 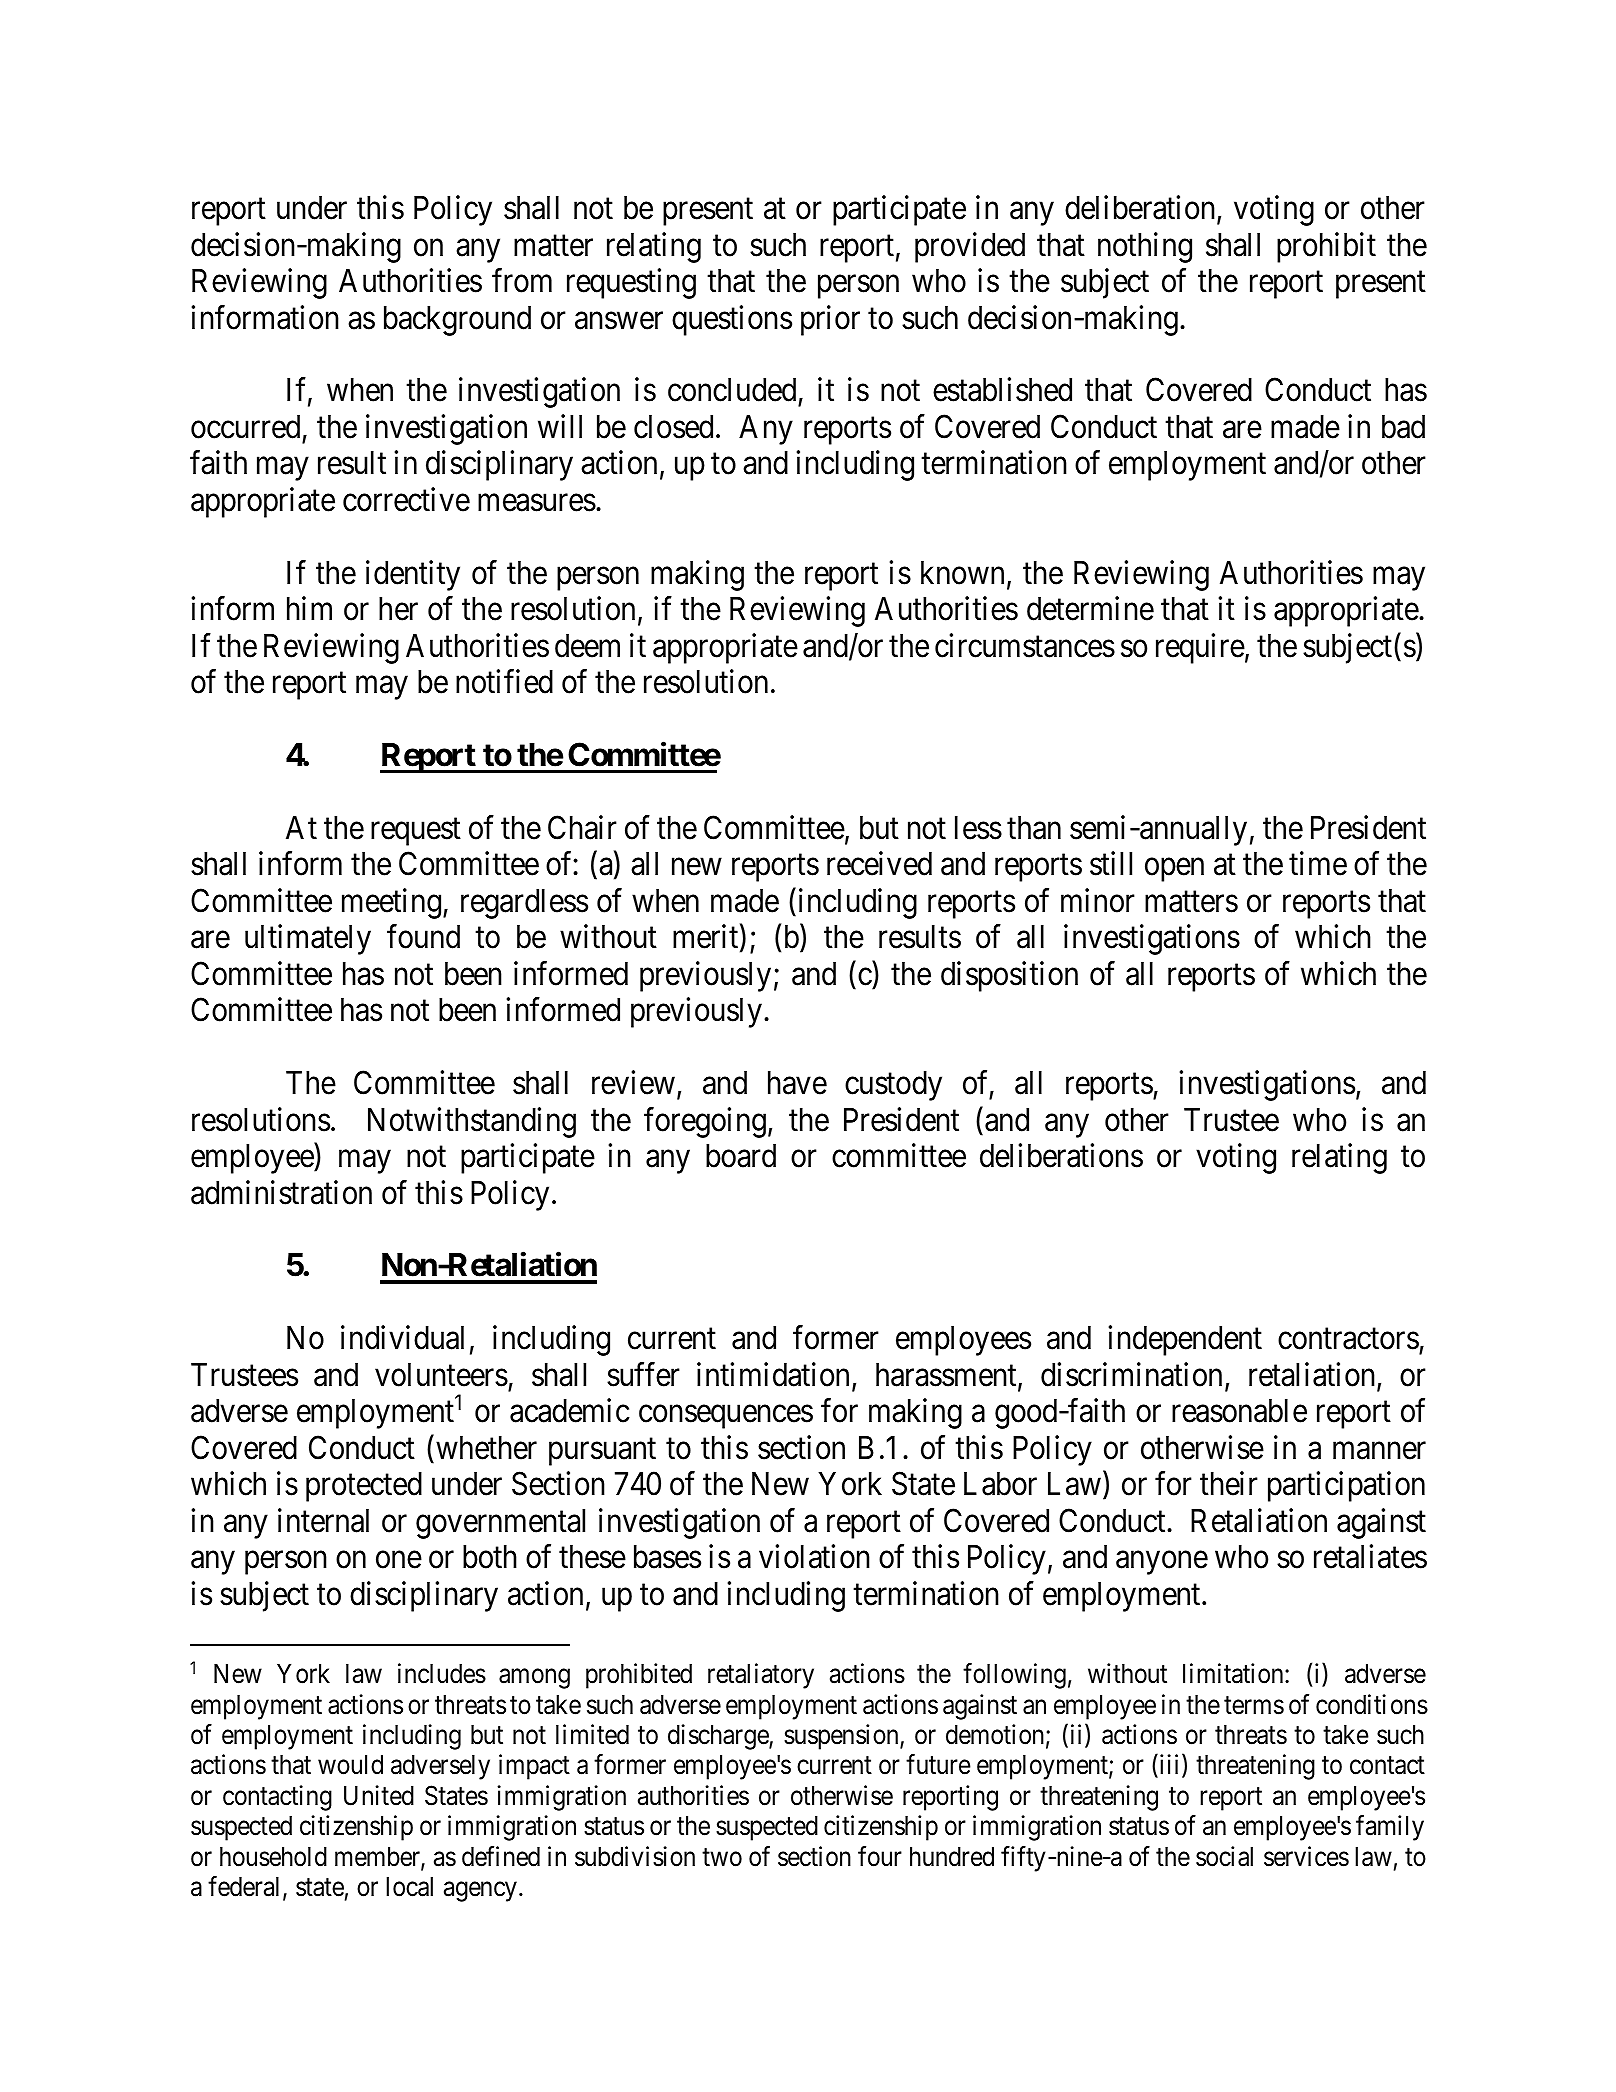 I want to click on United, so click(x=379, y=1795).
